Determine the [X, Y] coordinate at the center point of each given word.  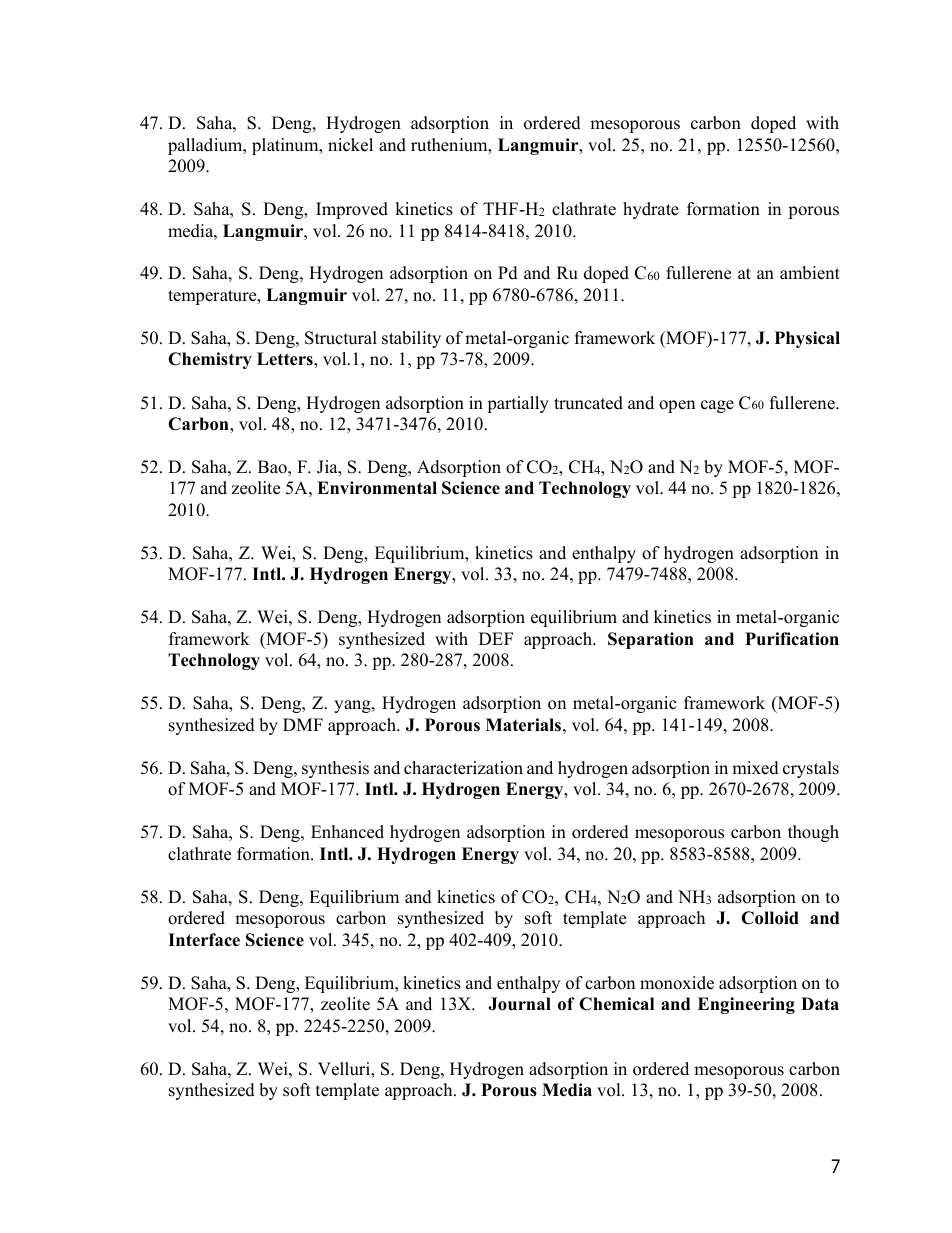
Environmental [377, 488]
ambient [810, 273]
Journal [519, 1004]
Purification [792, 639]
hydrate [651, 210]
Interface [204, 940]
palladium [206, 146]
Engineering [746, 1005]
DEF [496, 638]
